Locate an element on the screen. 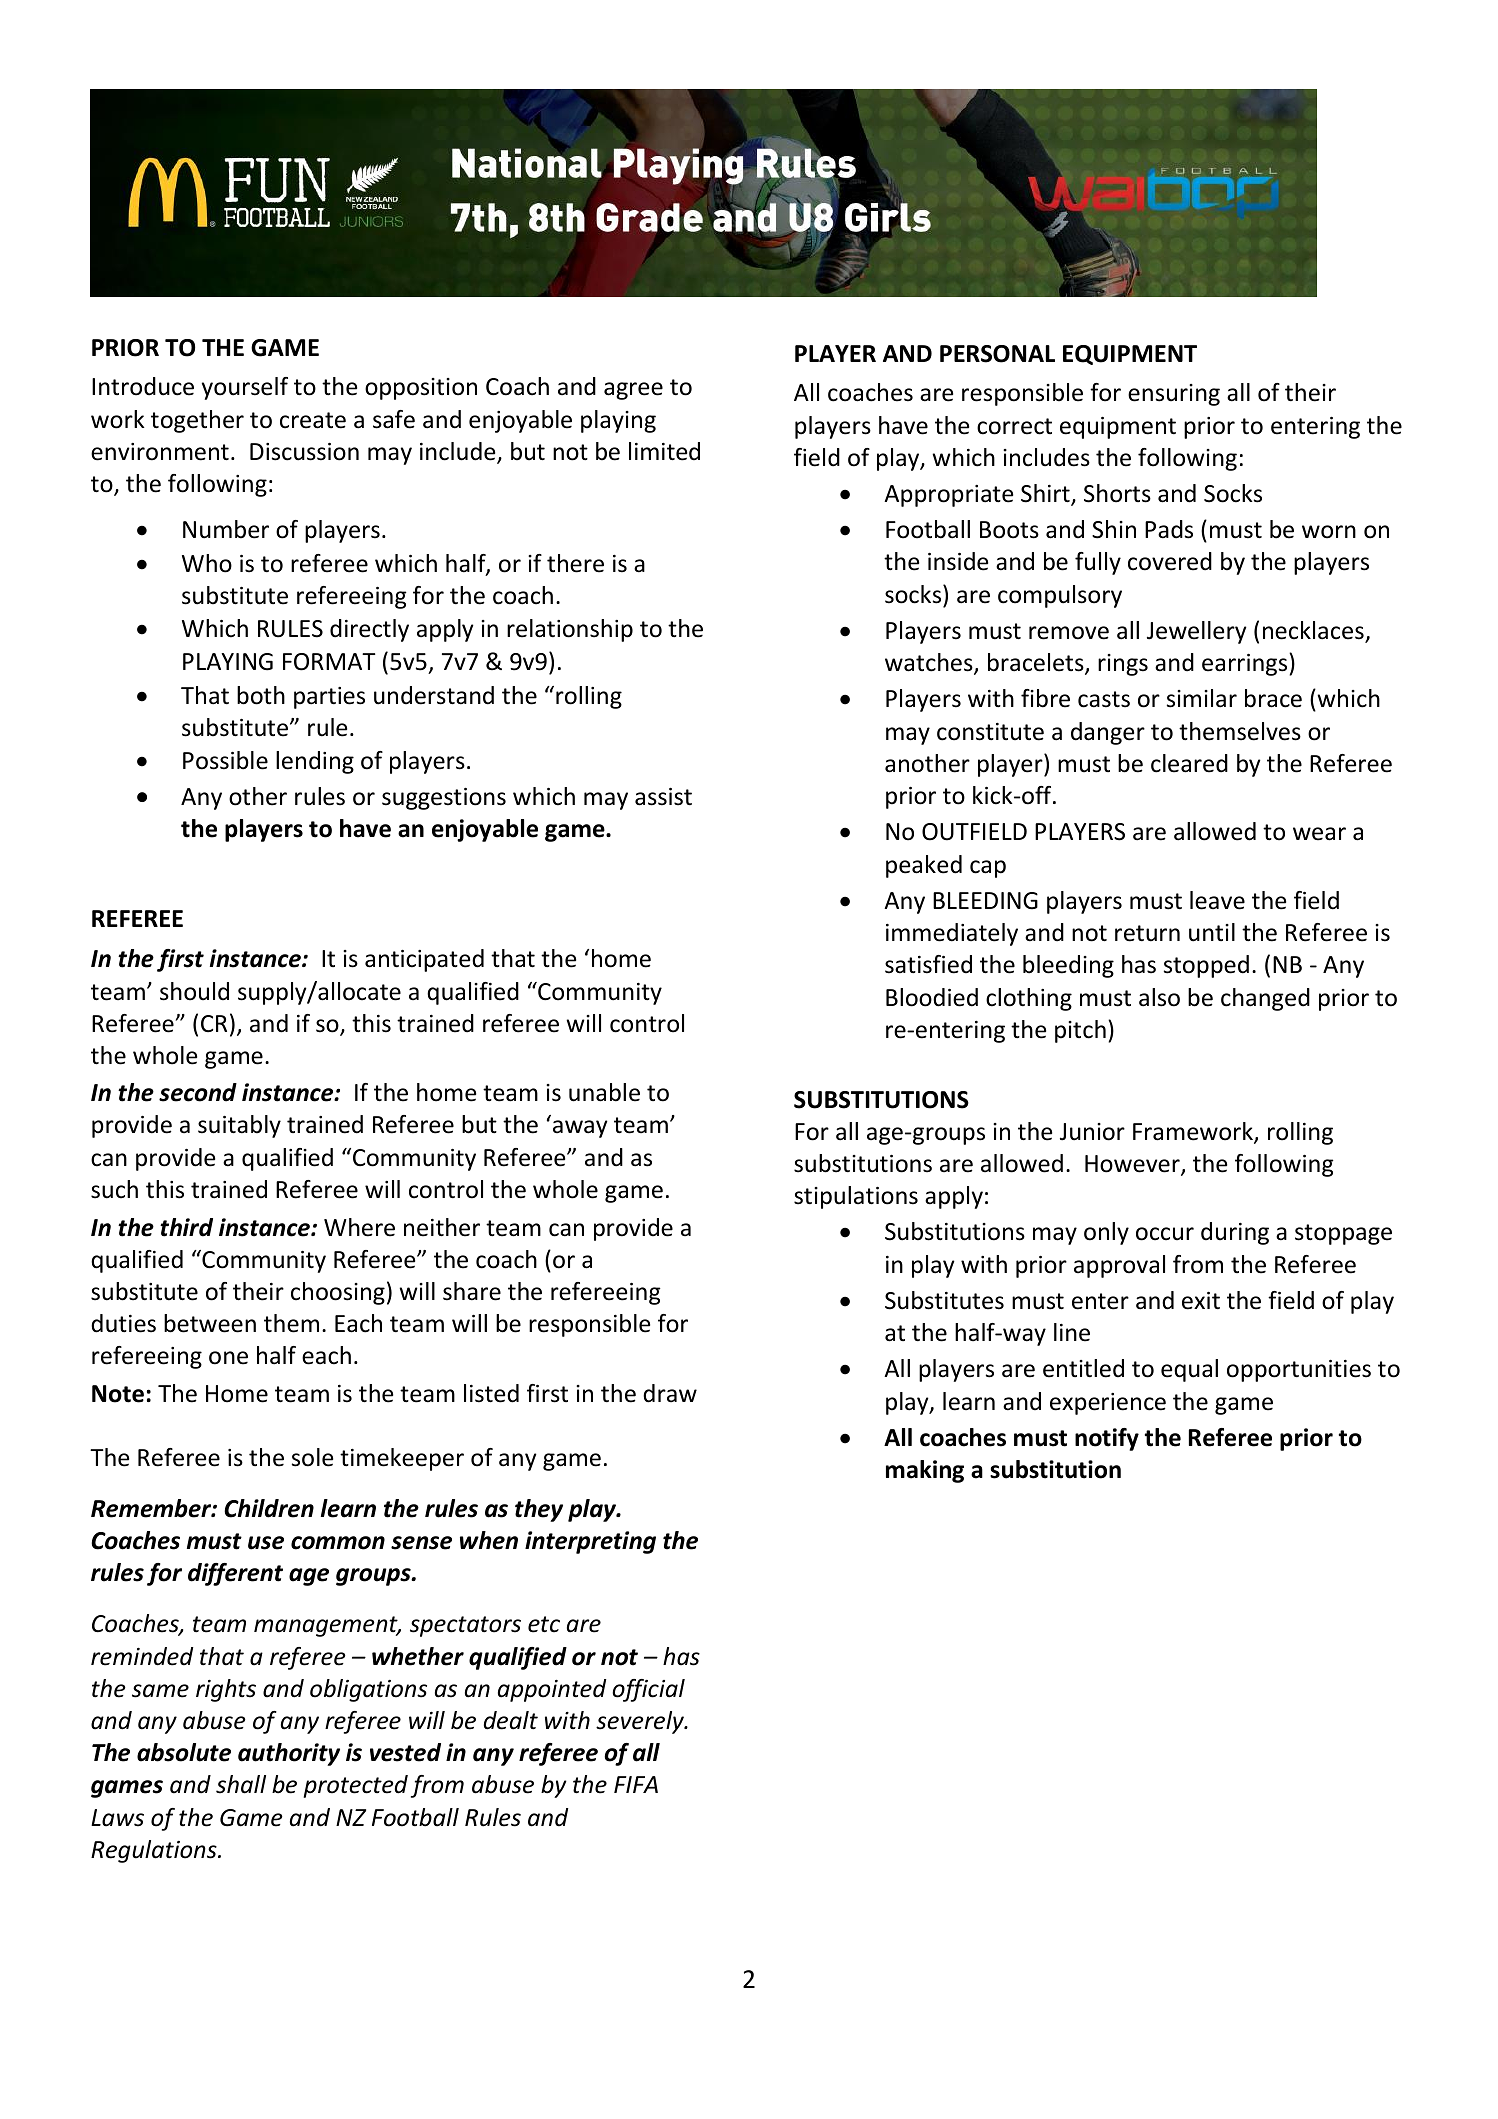 Image resolution: width=1498 pixels, height=2119 pixels. leave is located at coordinates (1217, 900).
